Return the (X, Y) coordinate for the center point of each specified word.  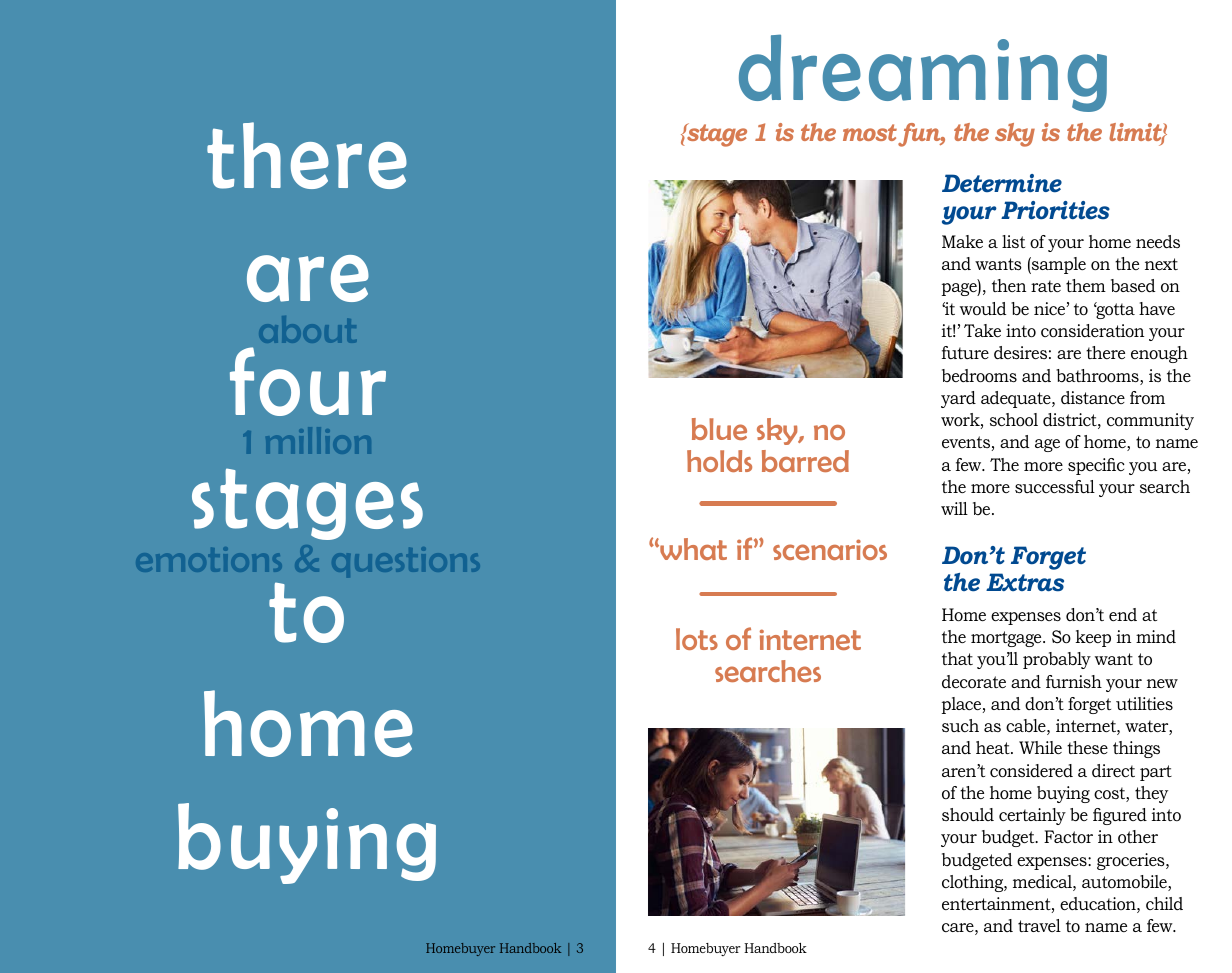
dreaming (923, 73)
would (983, 308)
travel (1039, 925)
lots (697, 639)
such (960, 725)
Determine (1002, 183)
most (870, 132)
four (308, 381)
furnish (1074, 681)
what (692, 549)
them (1086, 285)
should (968, 815)
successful (1055, 486)
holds (719, 461)
